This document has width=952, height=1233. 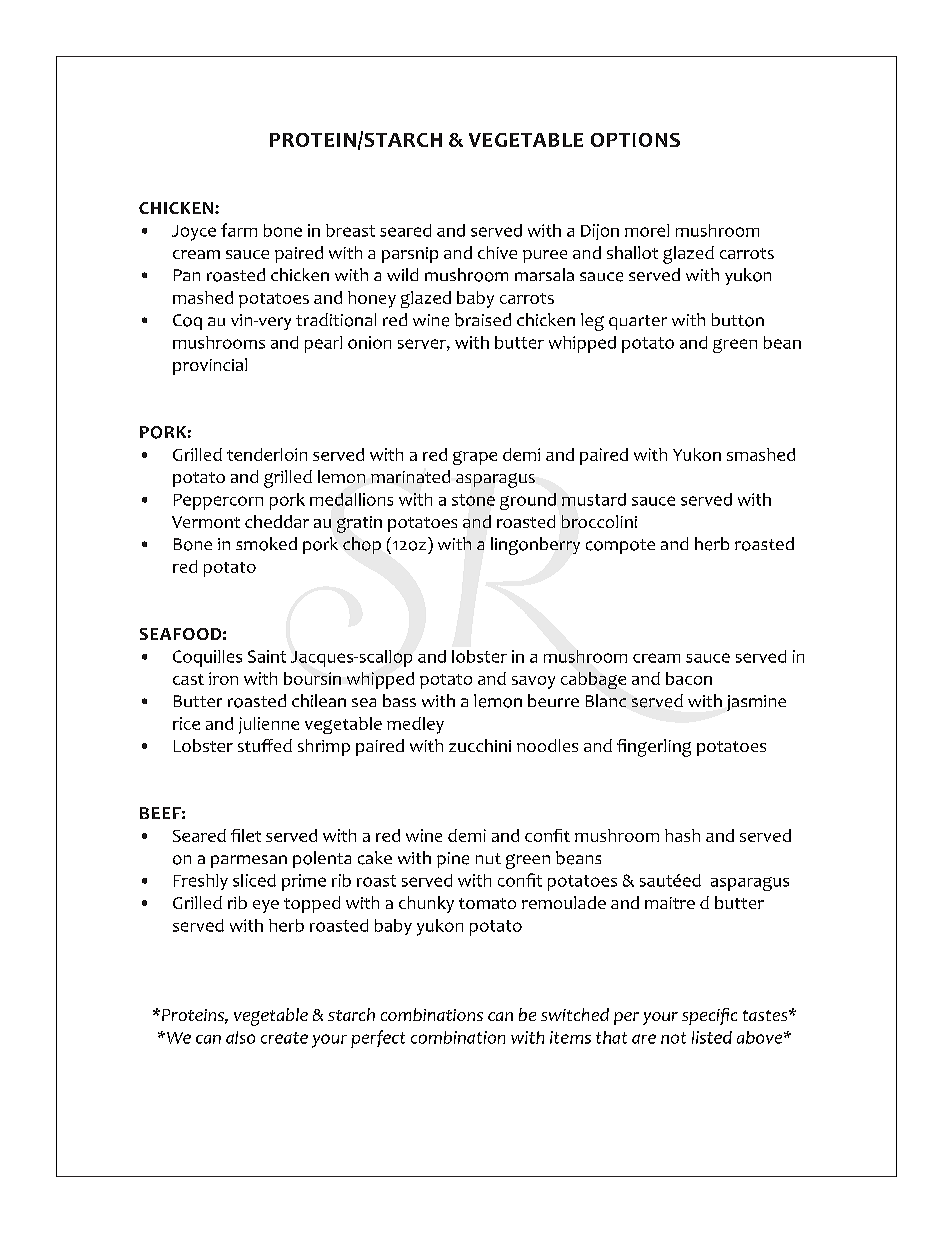 I want to click on chive, so click(x=497, y=252).
